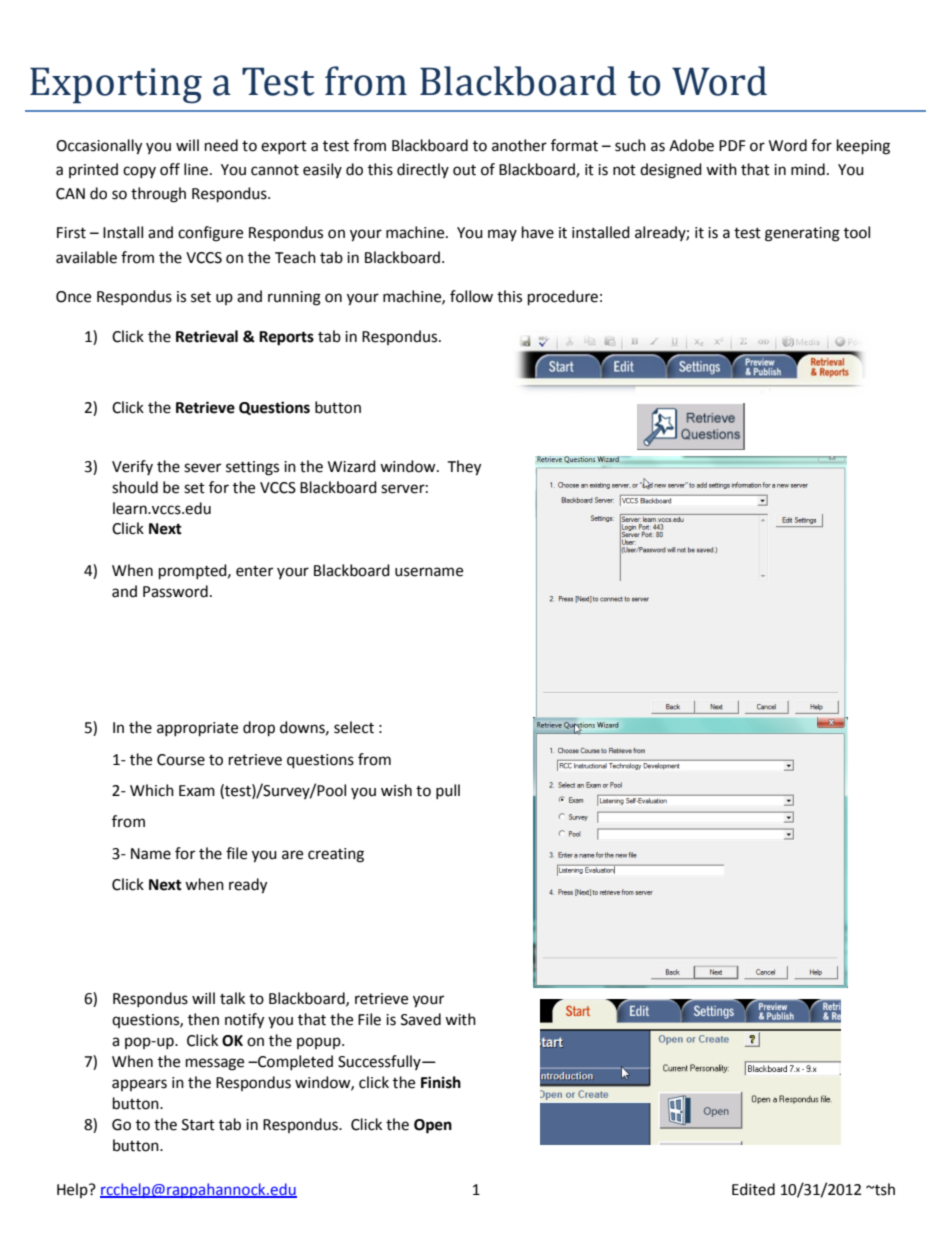  I want to click on mind, so click(808, 169).
